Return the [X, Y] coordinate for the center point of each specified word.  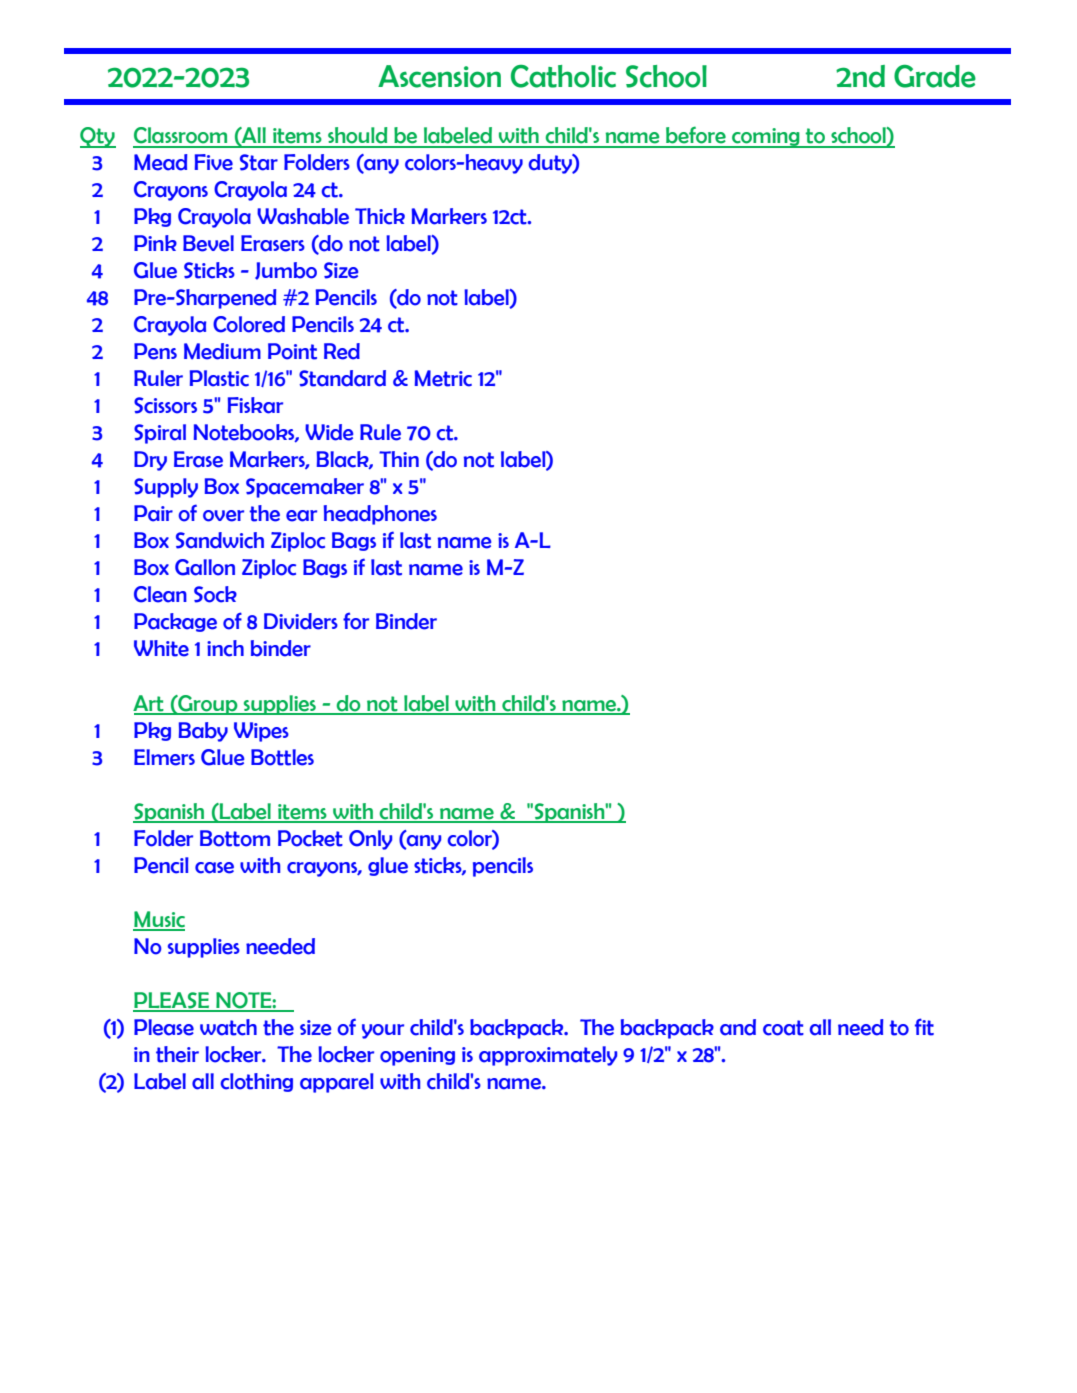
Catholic [563, 76]
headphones [380, 515]
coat [783, 1028]
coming [766, 138]
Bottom [235, 838]
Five [214, 162]
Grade [935, 76]
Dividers [301, 621]
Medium [222, 351]
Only [370, 840]
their [177, 1054]
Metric [443, 378]
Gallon [205, 567]
